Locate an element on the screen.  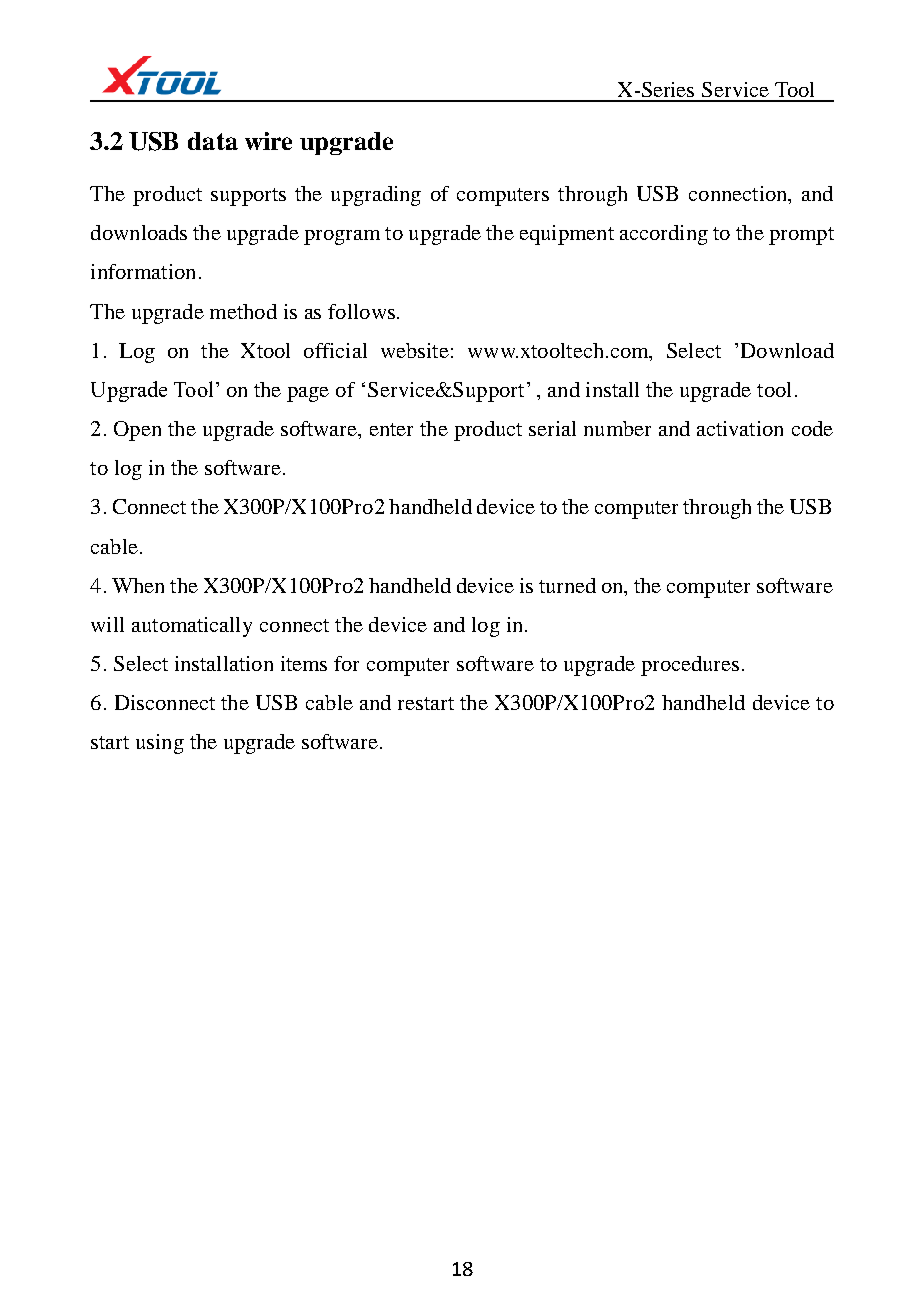
using is located at coordinates (160, 744).
